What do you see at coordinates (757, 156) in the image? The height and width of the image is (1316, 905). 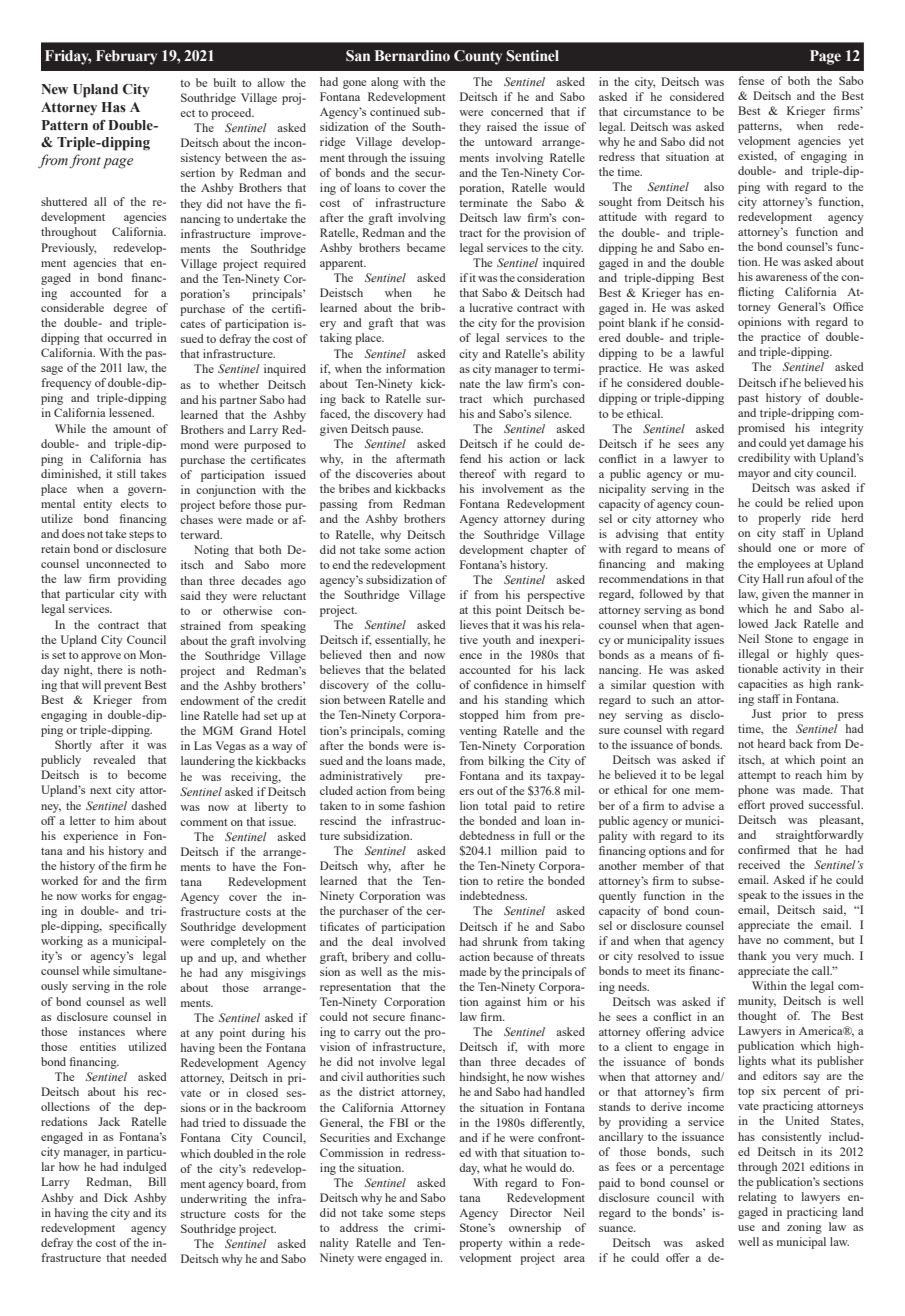 I see `existed` at bounding box center [757, 156].
